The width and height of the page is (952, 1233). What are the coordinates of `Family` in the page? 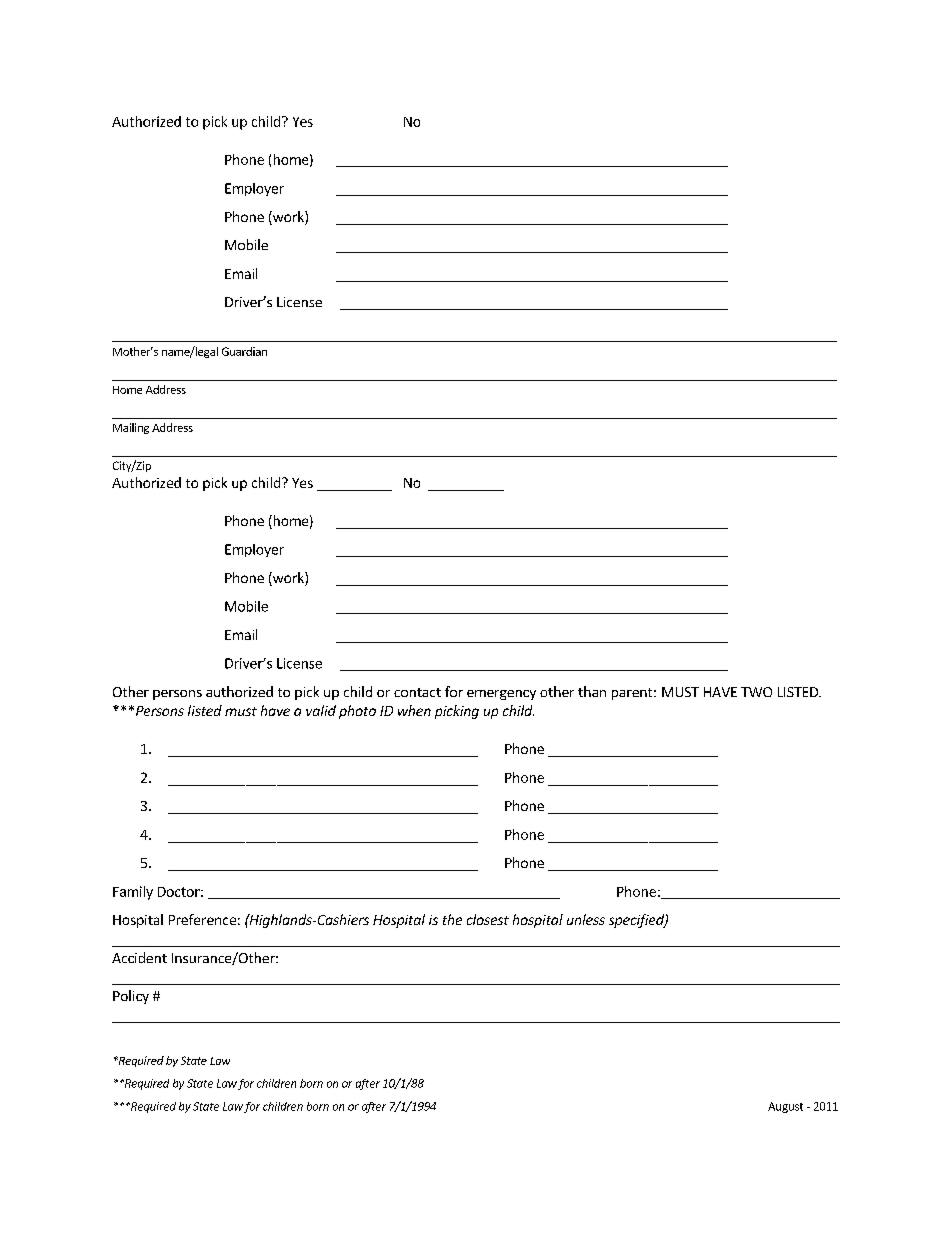 It's located at (133, 893).
